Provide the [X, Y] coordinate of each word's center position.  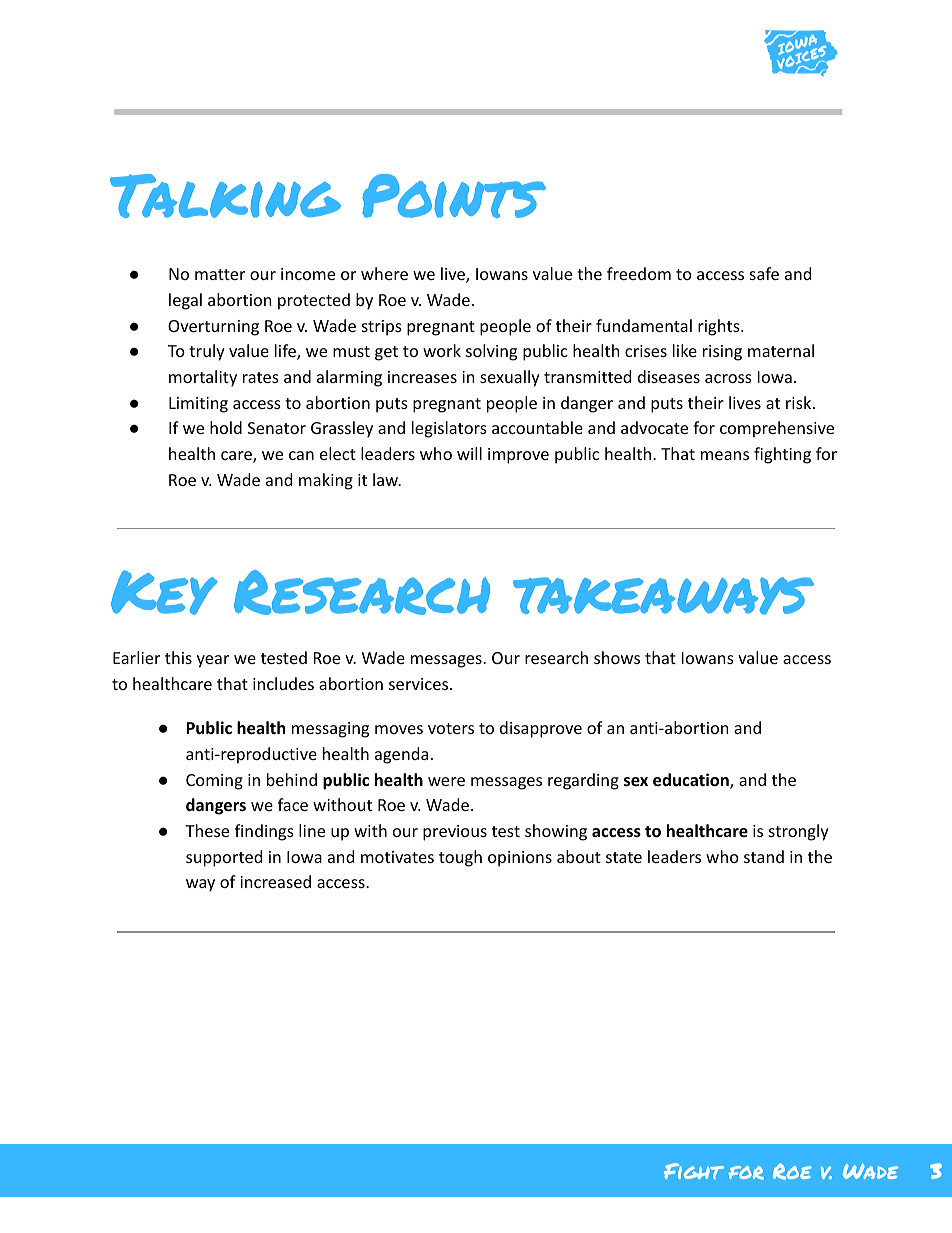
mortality [203, 378]
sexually [510, 378]
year [213, 661]
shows [617, 657]
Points [454, 196]
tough [460, 858]
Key [164, 592]
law [387, 479]
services [420, 684]
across [728, 378]
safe [764, 273]
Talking [225, 196]
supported [224, 858]
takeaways [663, 596]
